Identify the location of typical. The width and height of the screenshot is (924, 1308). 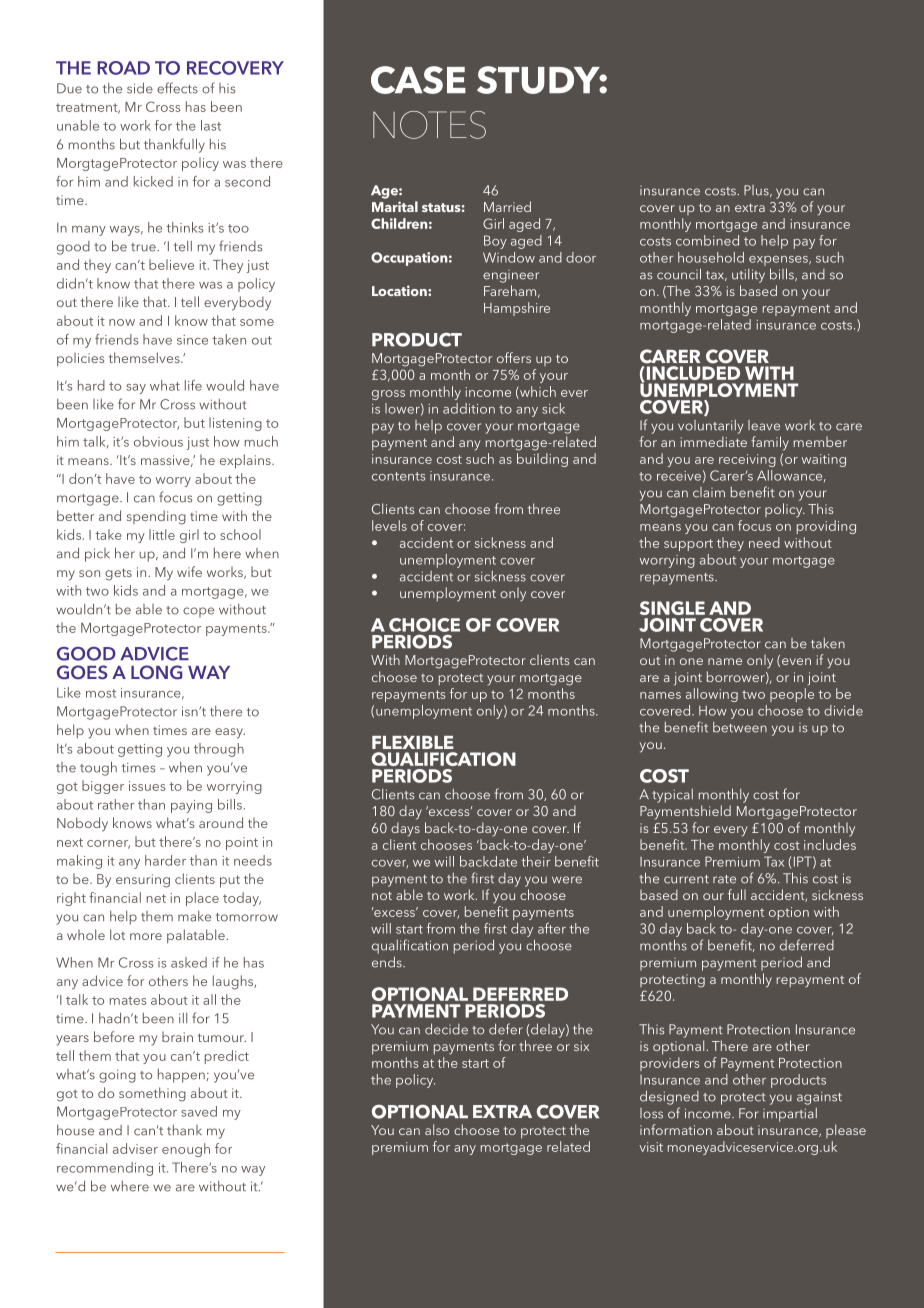
(672, 796).
